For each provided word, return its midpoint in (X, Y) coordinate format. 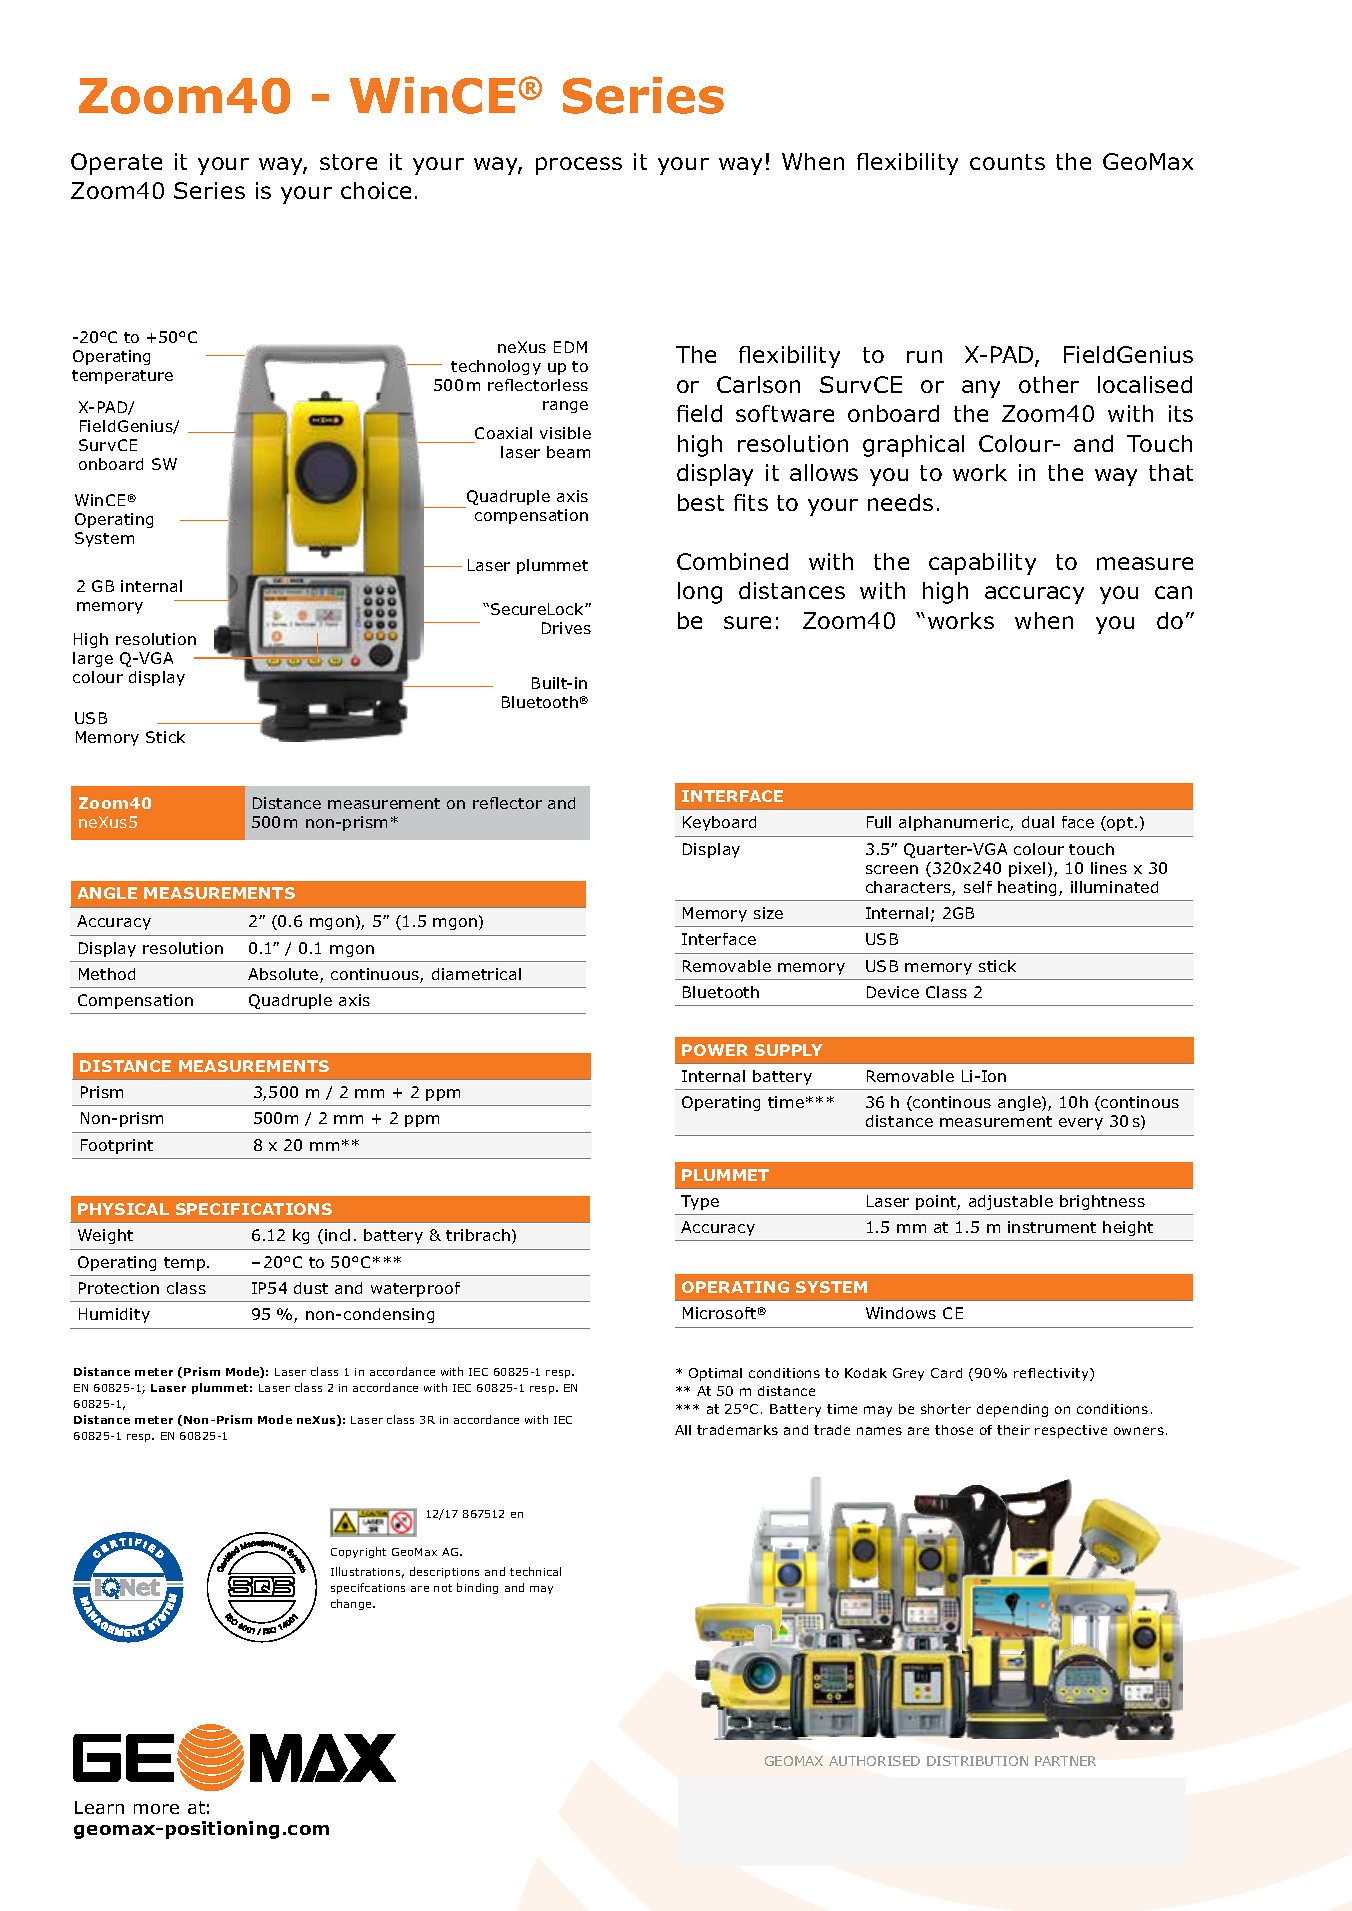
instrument (1052, 1227)
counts (1007, 162)
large (93, 659)
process (579, 166)
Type (700, 1202)
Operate (116, 164)
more (156, 1809)
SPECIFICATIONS (254, 1209)
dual (1038, 822)
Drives (566, 628)
